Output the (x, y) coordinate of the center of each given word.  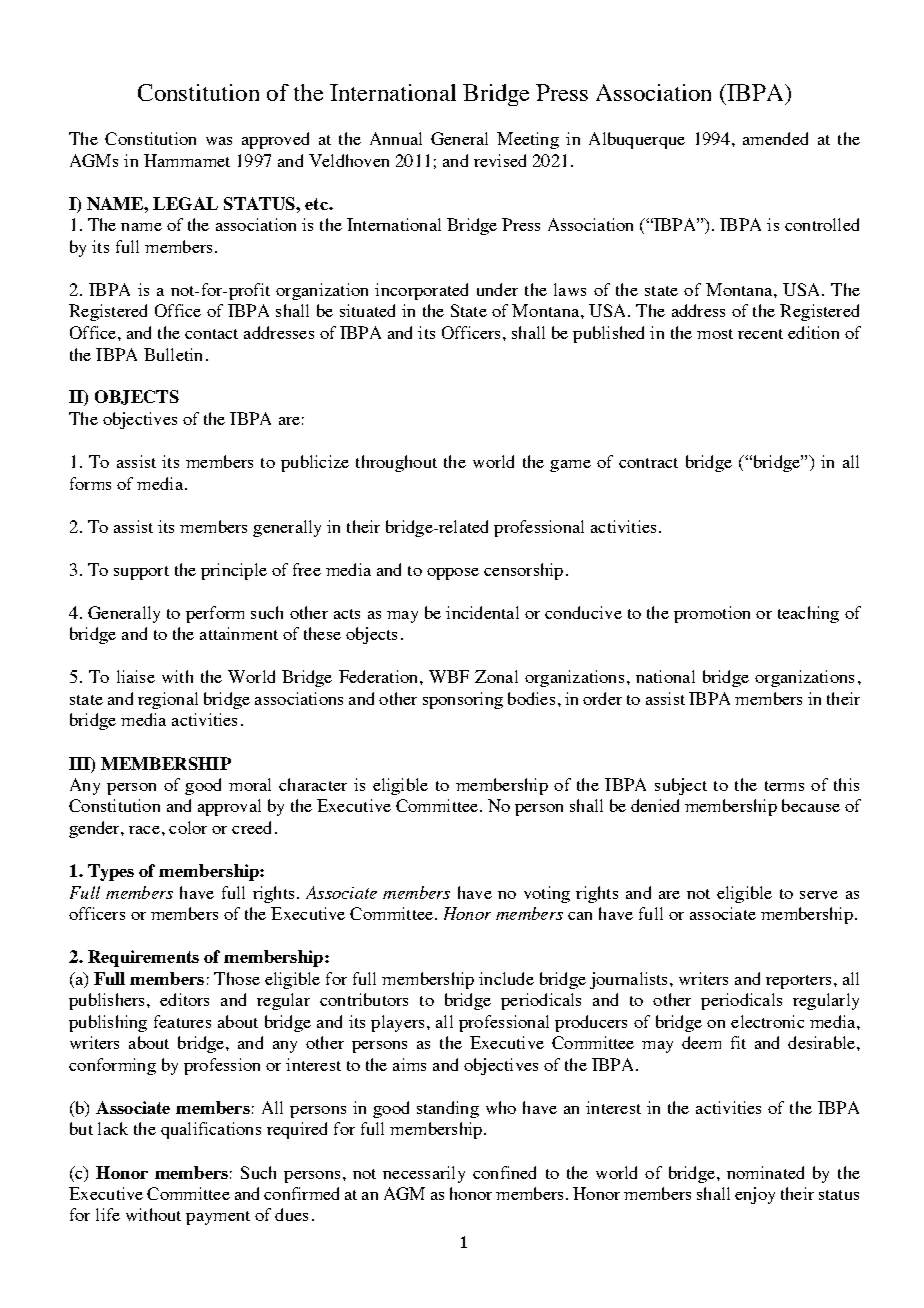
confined (504, 1172)
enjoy (755, 1195)
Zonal (496, 676)
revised (500, 160)
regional (168, 700)
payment (218, 1218)
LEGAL (185, 203)
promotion (712, 614)
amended (775, 138)
